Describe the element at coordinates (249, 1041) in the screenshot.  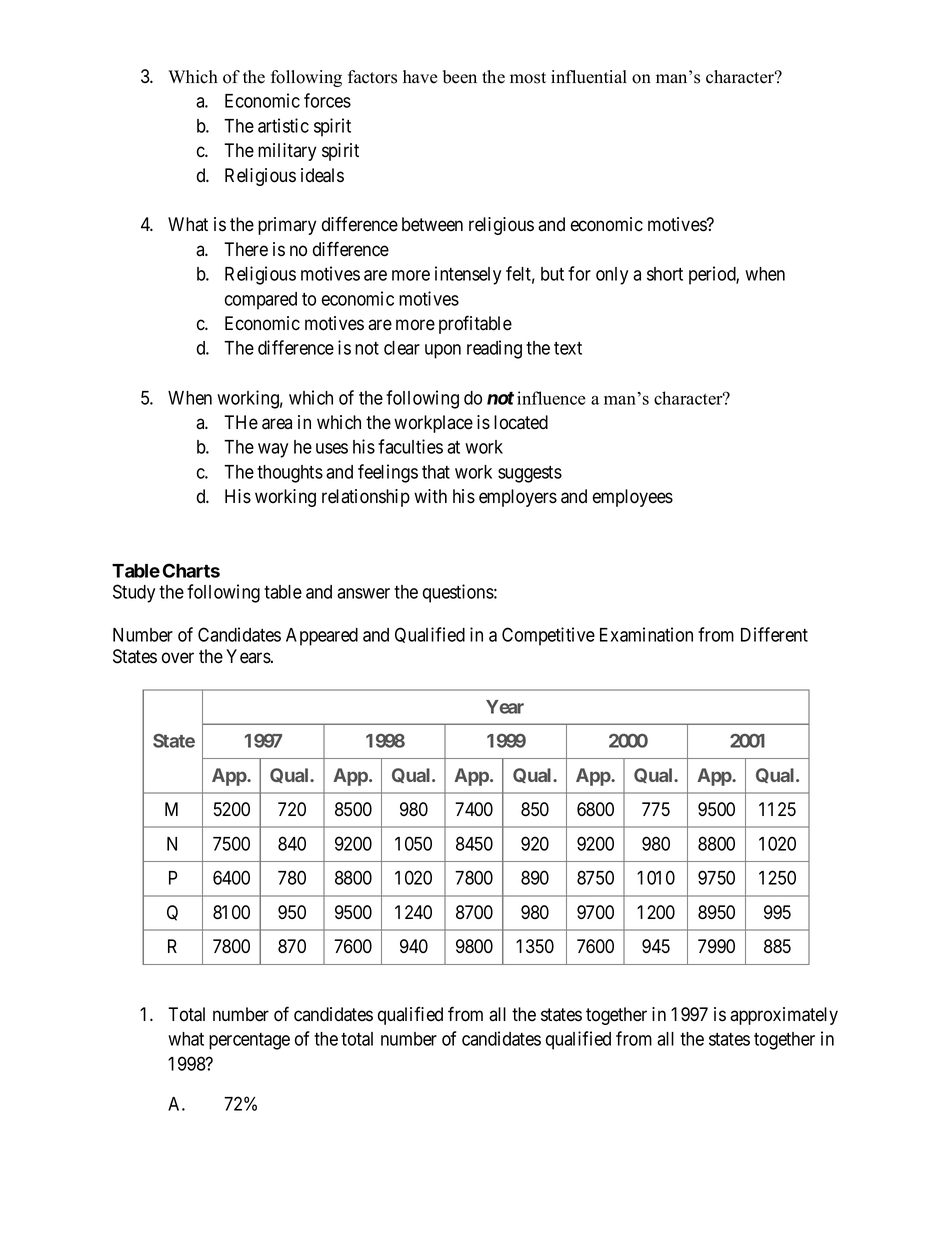
I see `percentage` at that location.
